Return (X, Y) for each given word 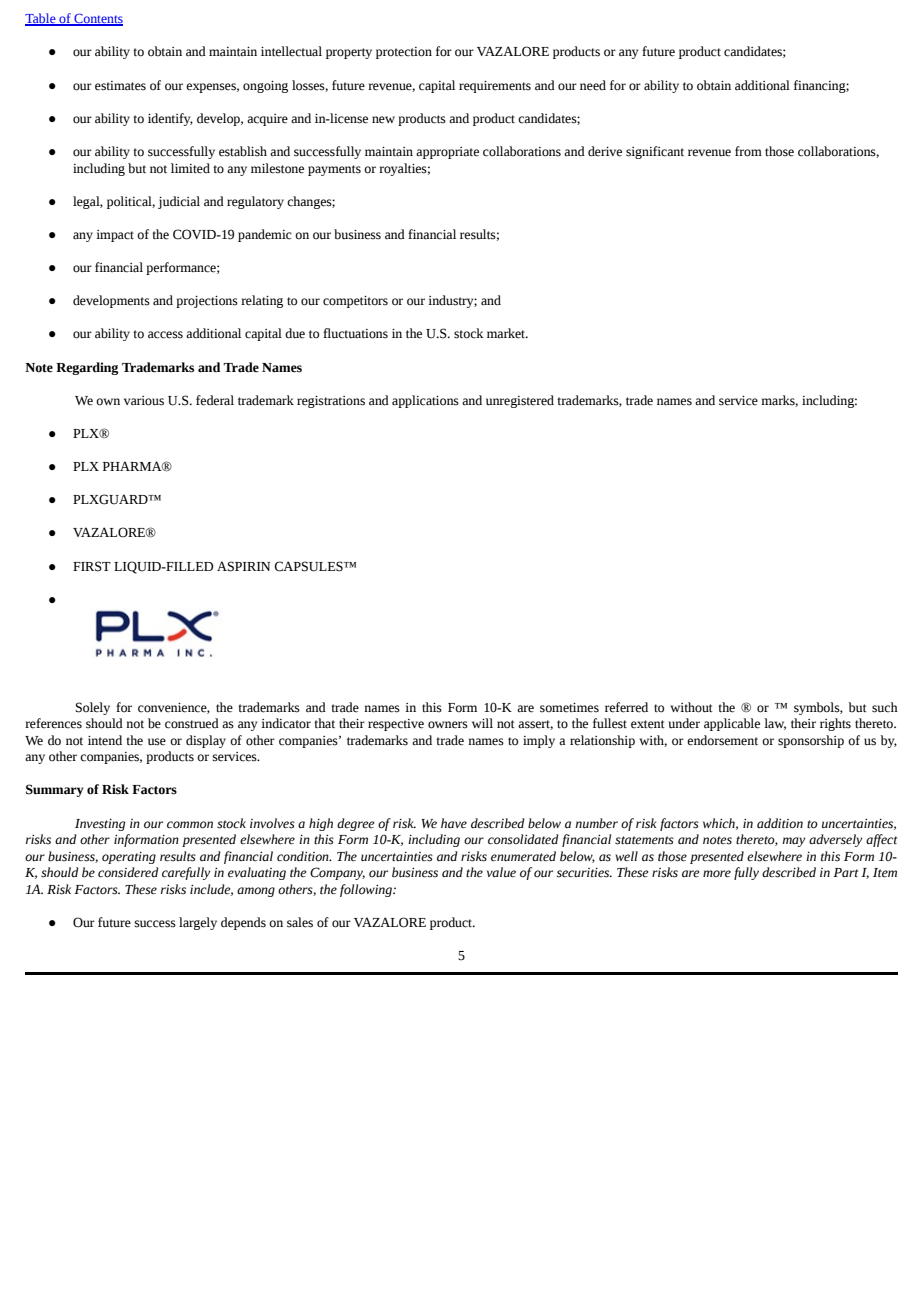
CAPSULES (309, 566)
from (748, 151)
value (501, 872)
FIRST (92, 566)
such (885, 707)
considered (128, 872)
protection (404, 53)
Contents (97, 19)
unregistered (520, 401)
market (507, 333)
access (165, 335)
